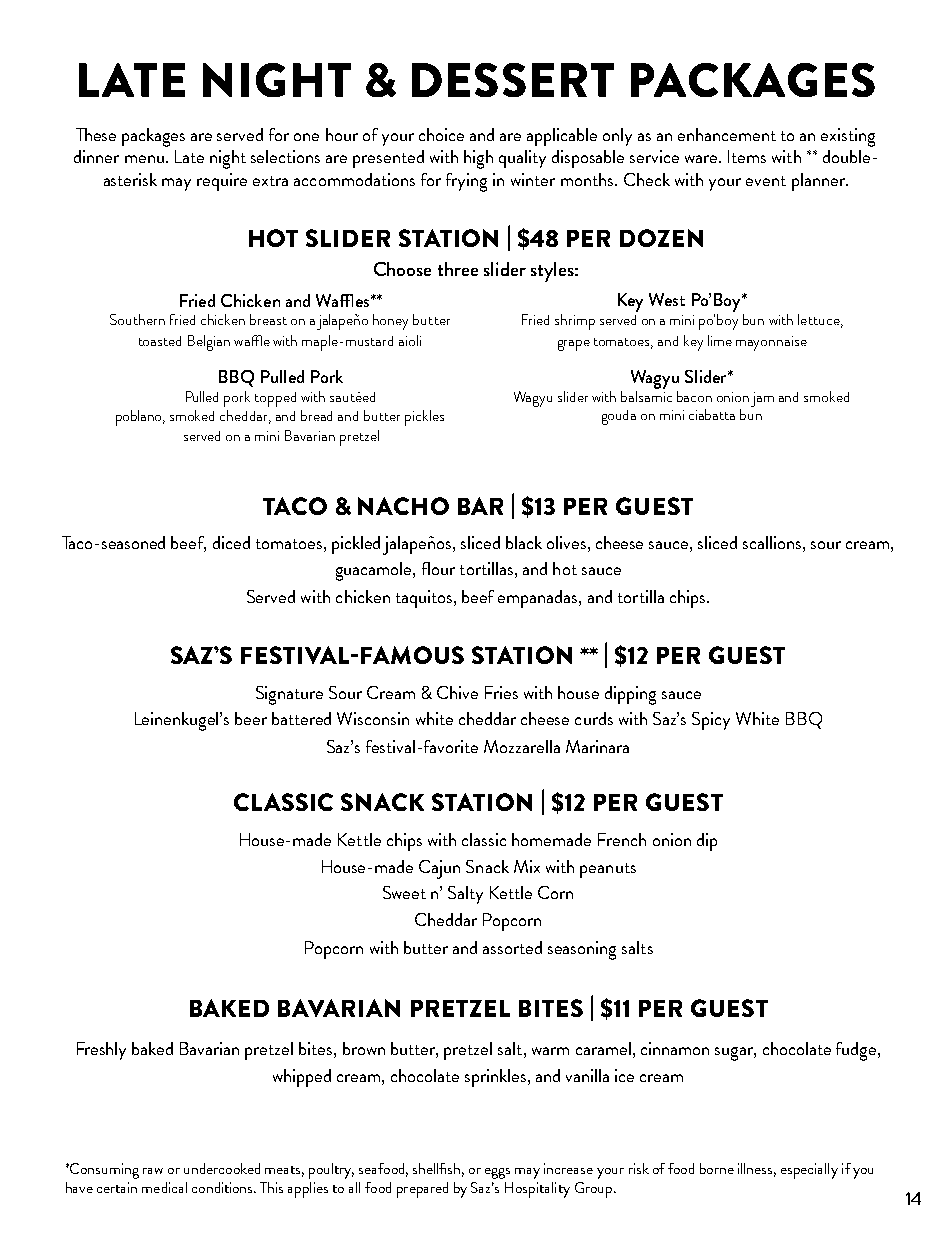 The height and width of the screenshot is (1233, 952). What do you see at coordinates (497, 1173) in the screenshot?
I see `eggs` at bounding box center [497, 1173].
